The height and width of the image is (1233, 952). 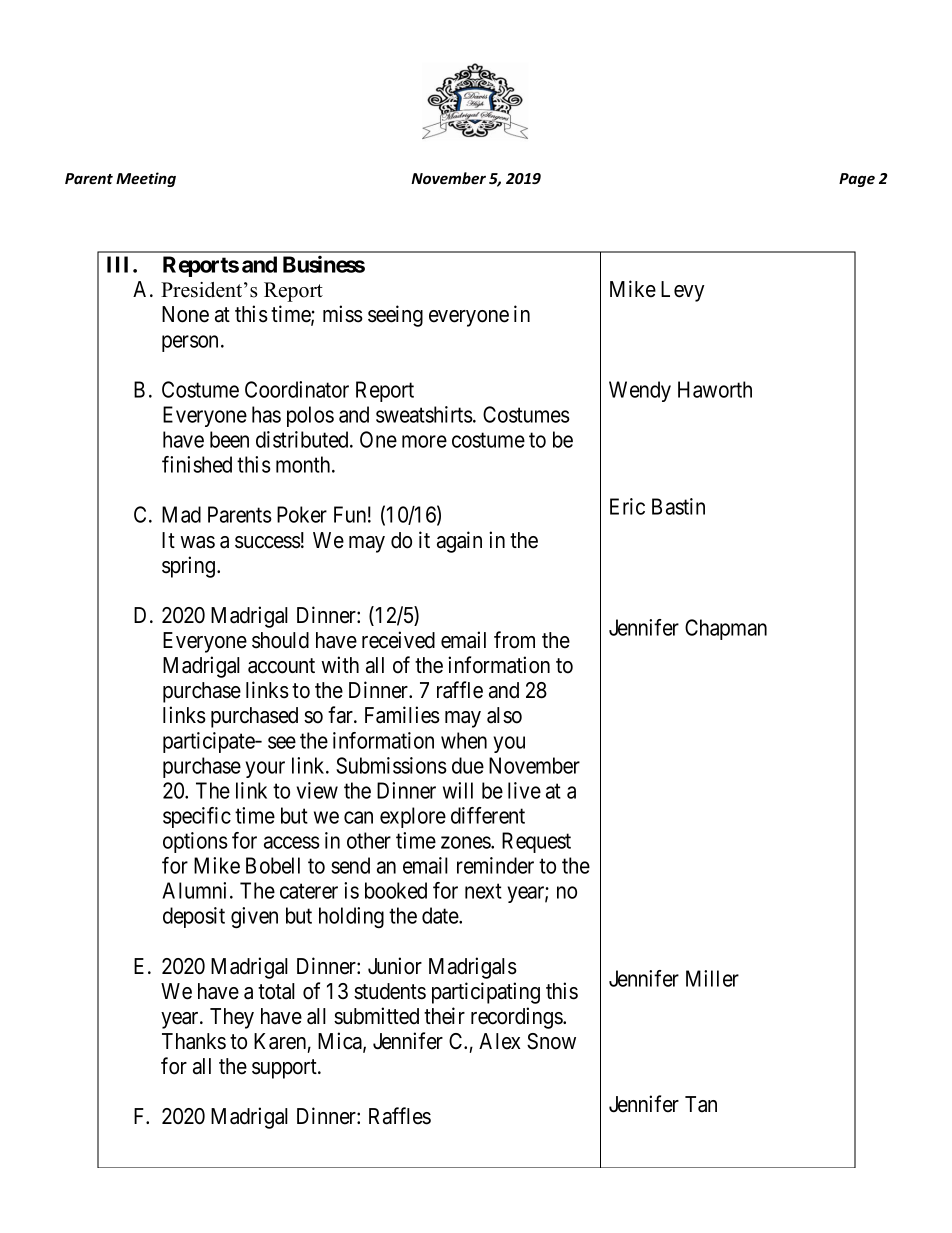 I want to click on reminder, so click(x=495, y=865).
